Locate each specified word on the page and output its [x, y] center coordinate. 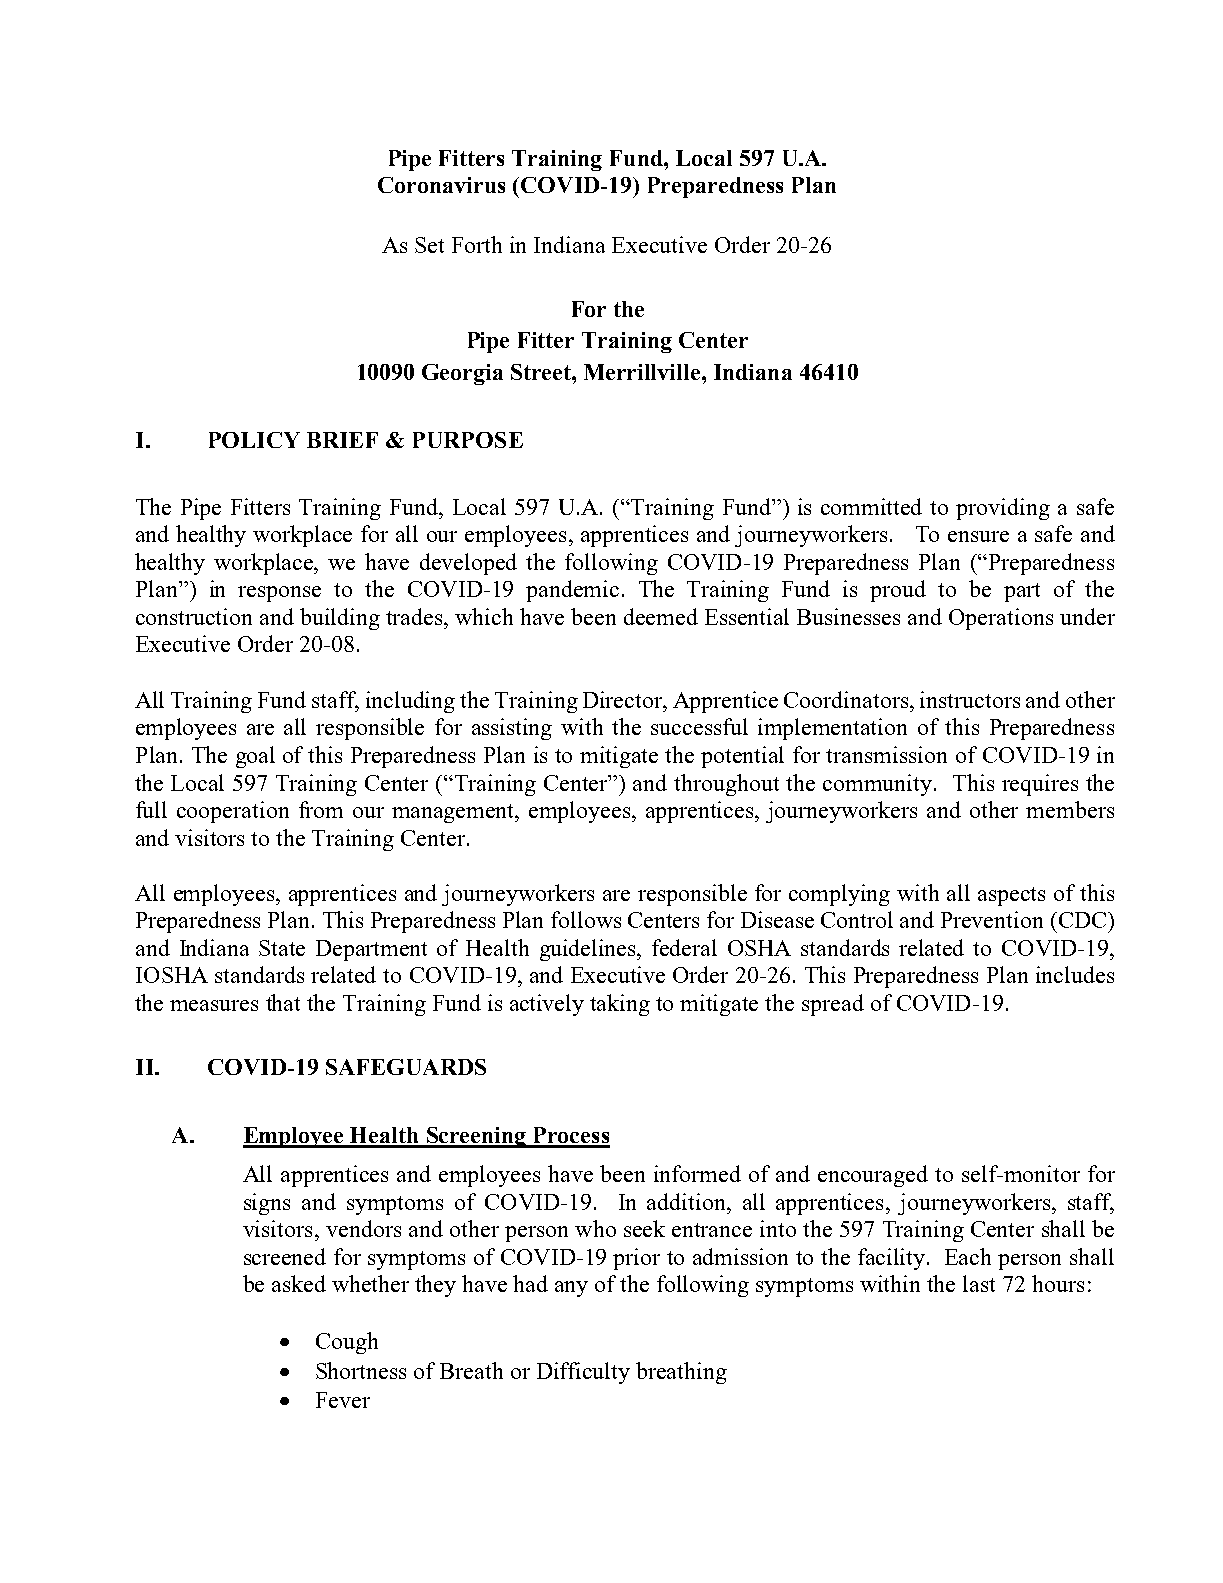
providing [1003, 509]
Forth [477, 244]
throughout [726, 785]
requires [1040, 785]
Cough [347, 1343]
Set [429, 245]
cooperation [233, 812]
